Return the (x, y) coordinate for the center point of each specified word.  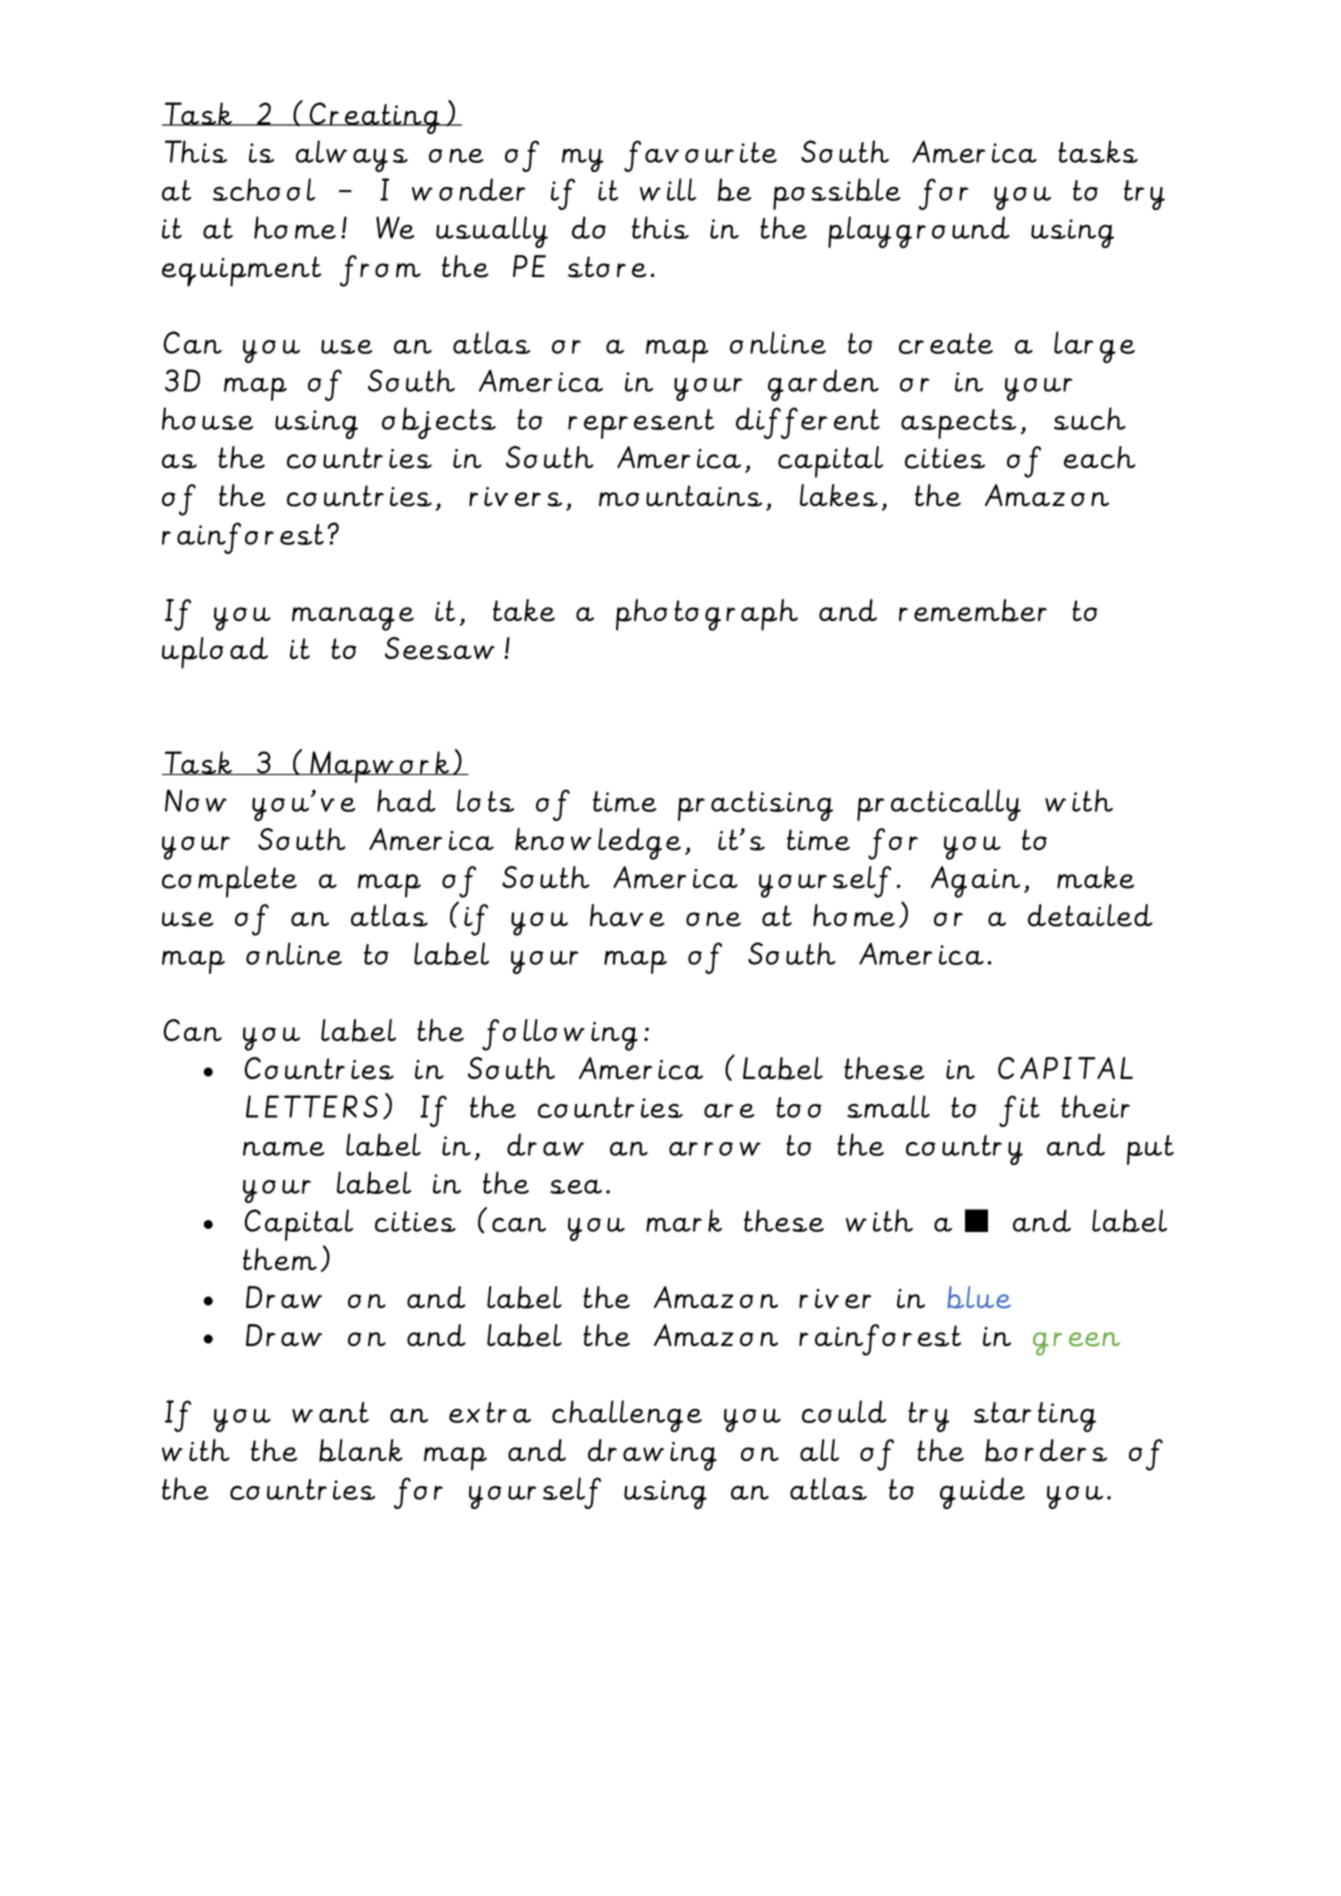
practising (755, 806)
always (352, 156)
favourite (700, 156)
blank (361, 1450)
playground (919, 232)
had (406, 800)
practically (939, 805)
